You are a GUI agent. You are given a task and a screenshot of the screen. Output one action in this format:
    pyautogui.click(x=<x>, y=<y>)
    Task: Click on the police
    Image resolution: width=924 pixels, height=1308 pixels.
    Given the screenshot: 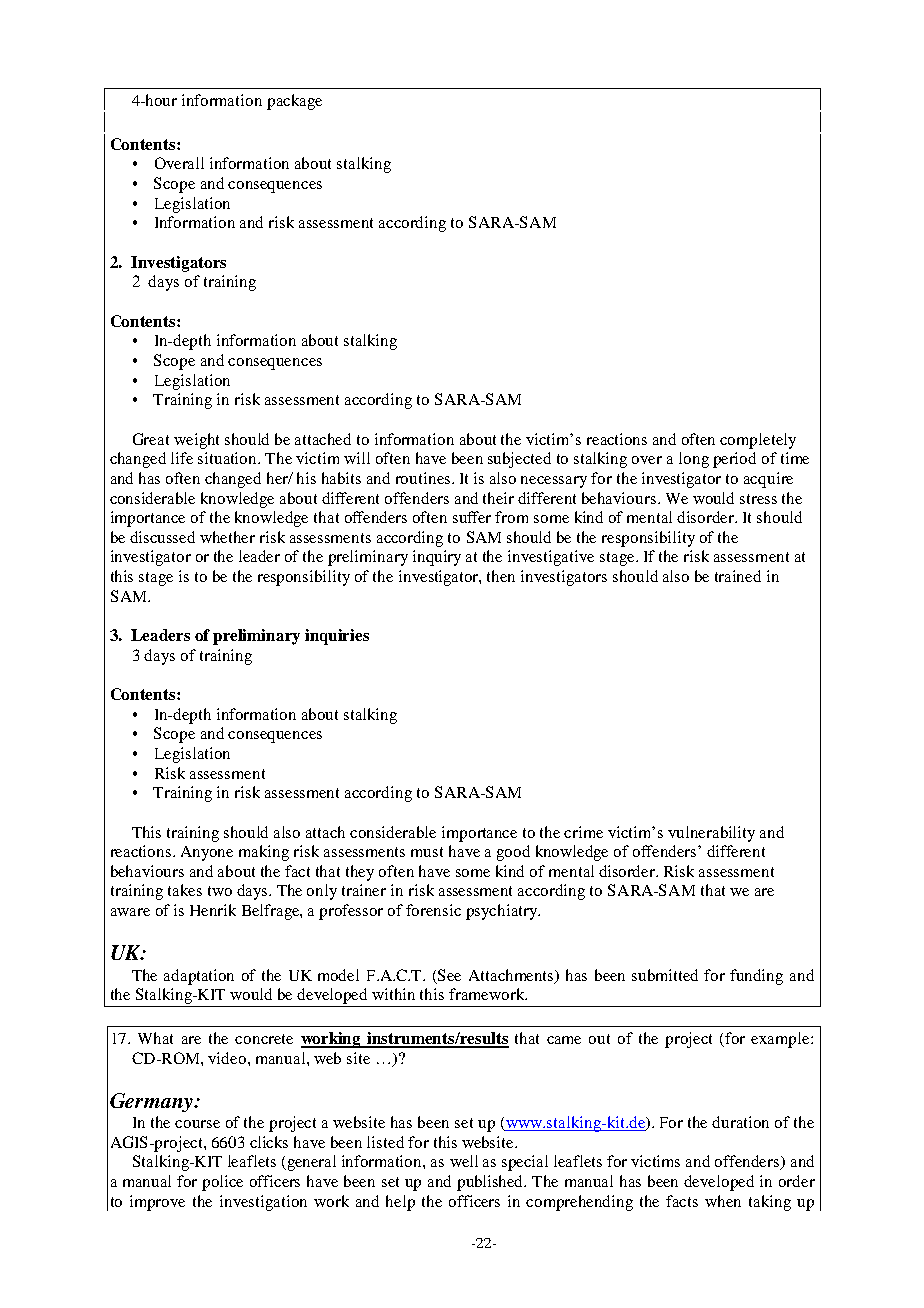 What is the action you would take?
    pyautogui.click(x=222, y=1183)
